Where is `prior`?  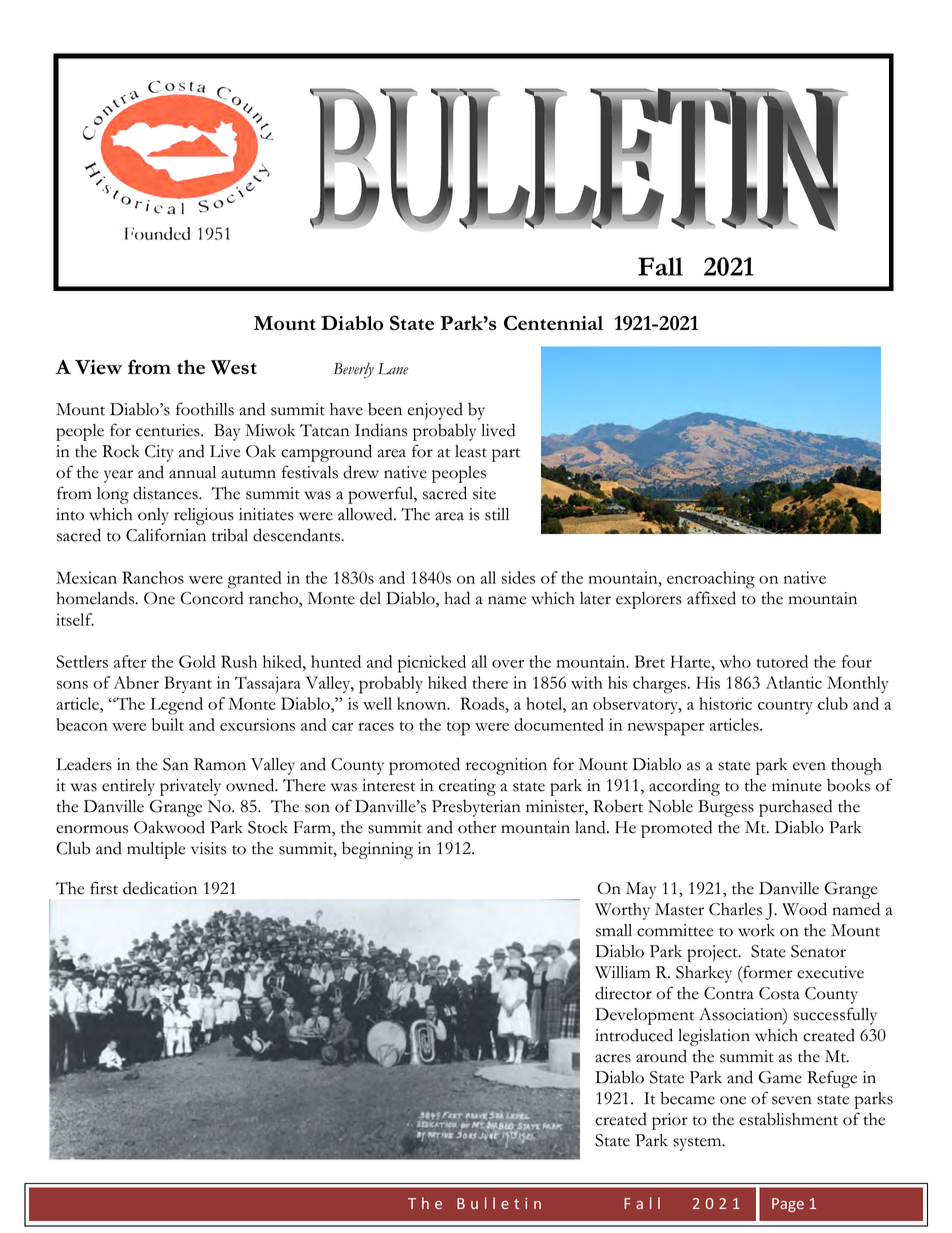 prior is located at coordinates (670, 1121).
